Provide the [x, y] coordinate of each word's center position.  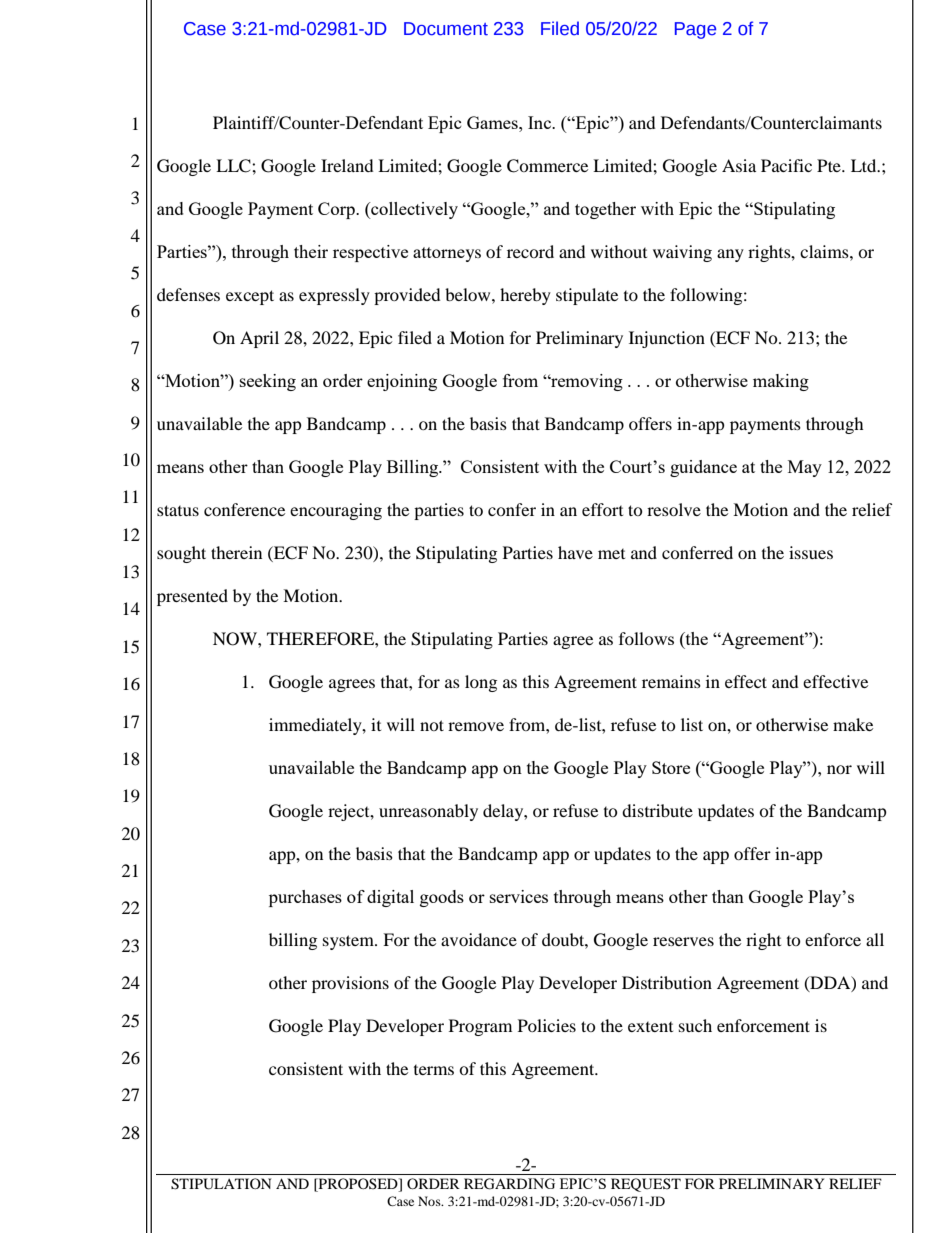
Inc [541, 122]
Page [695, 30]
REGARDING [509, 1184]
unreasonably [428, 812]
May [805, 468]
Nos [430, 1201]
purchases [305, 898]
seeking [268, 382]
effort [602, 509]
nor [839, 769]
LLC [234, 166]
